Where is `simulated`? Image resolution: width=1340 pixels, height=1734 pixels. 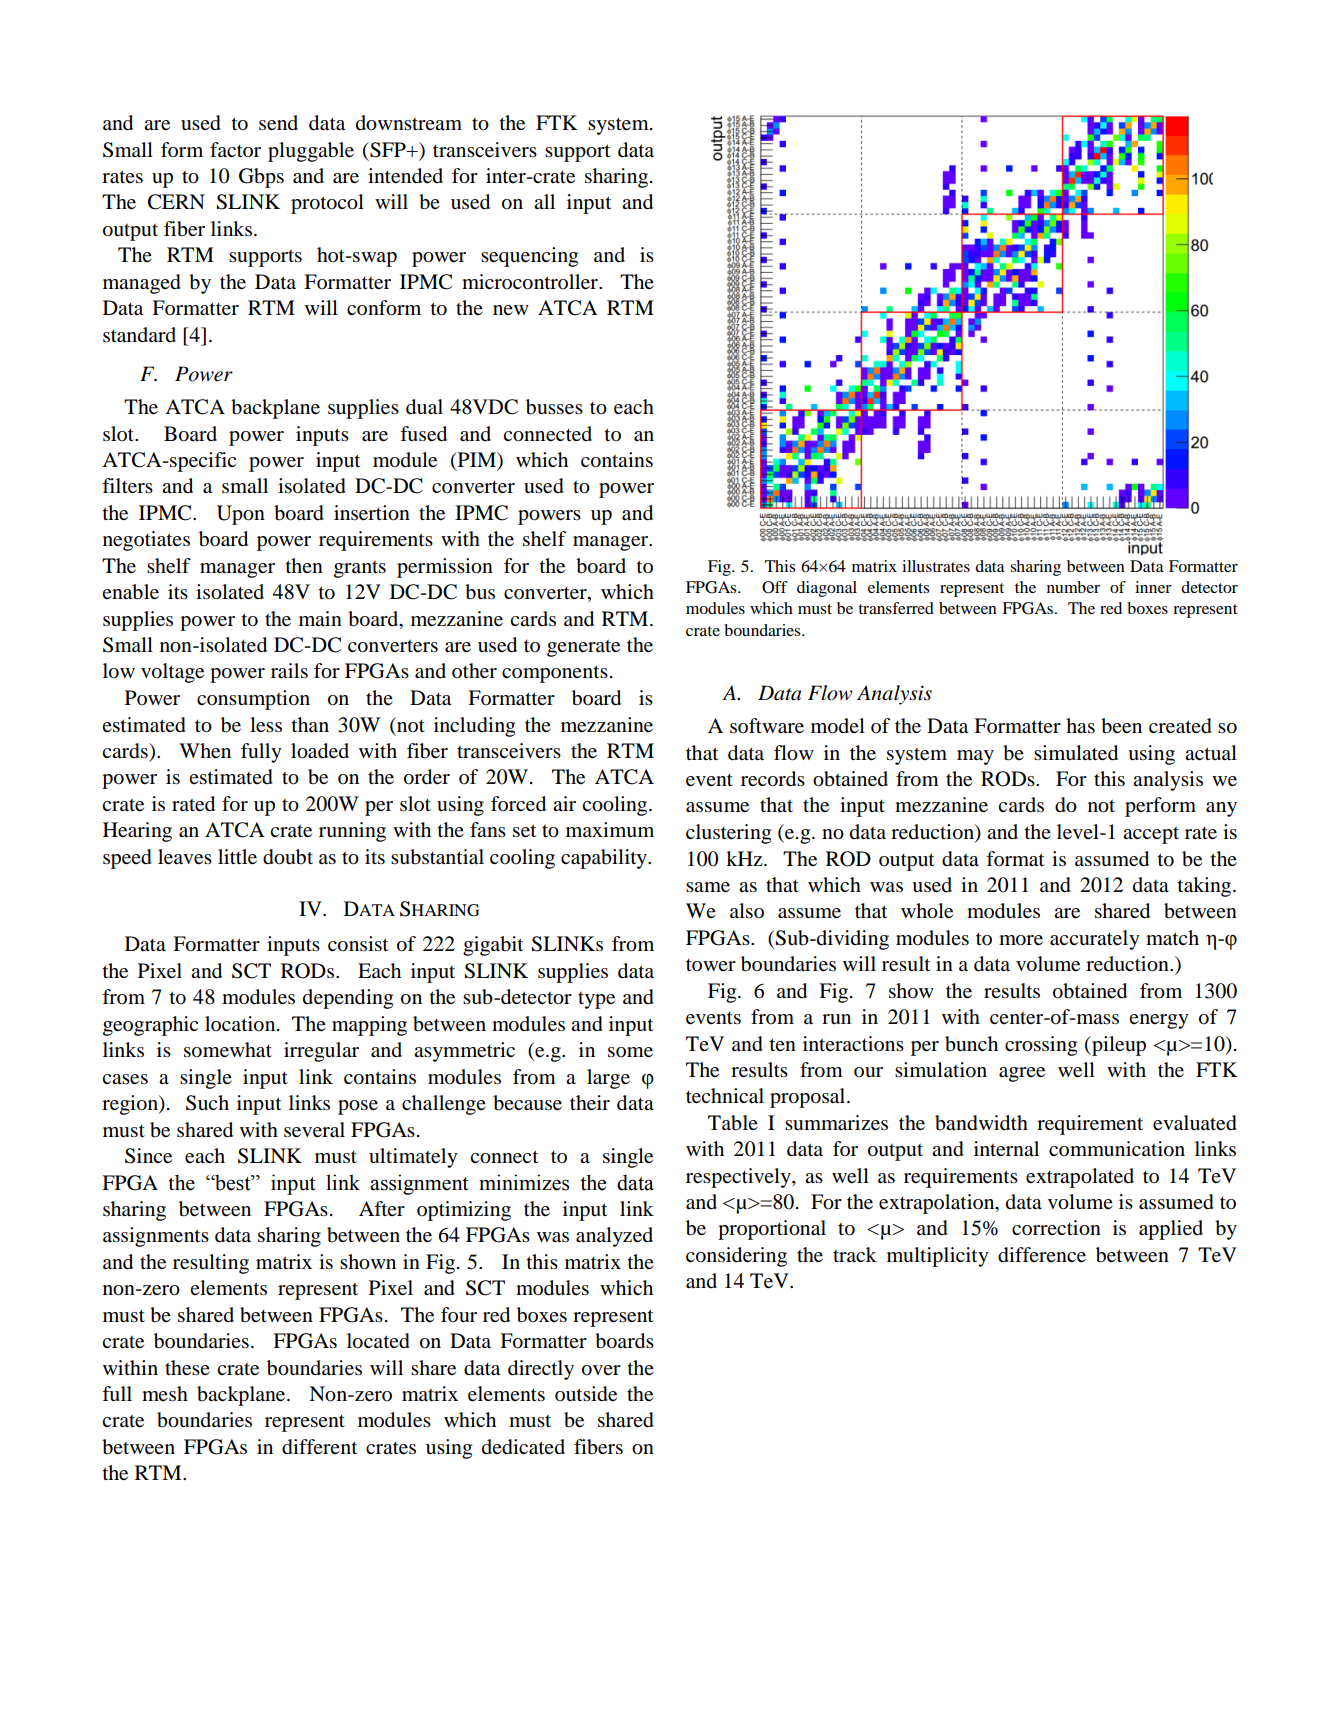
simulated is located at coordinates (1076, 753).
